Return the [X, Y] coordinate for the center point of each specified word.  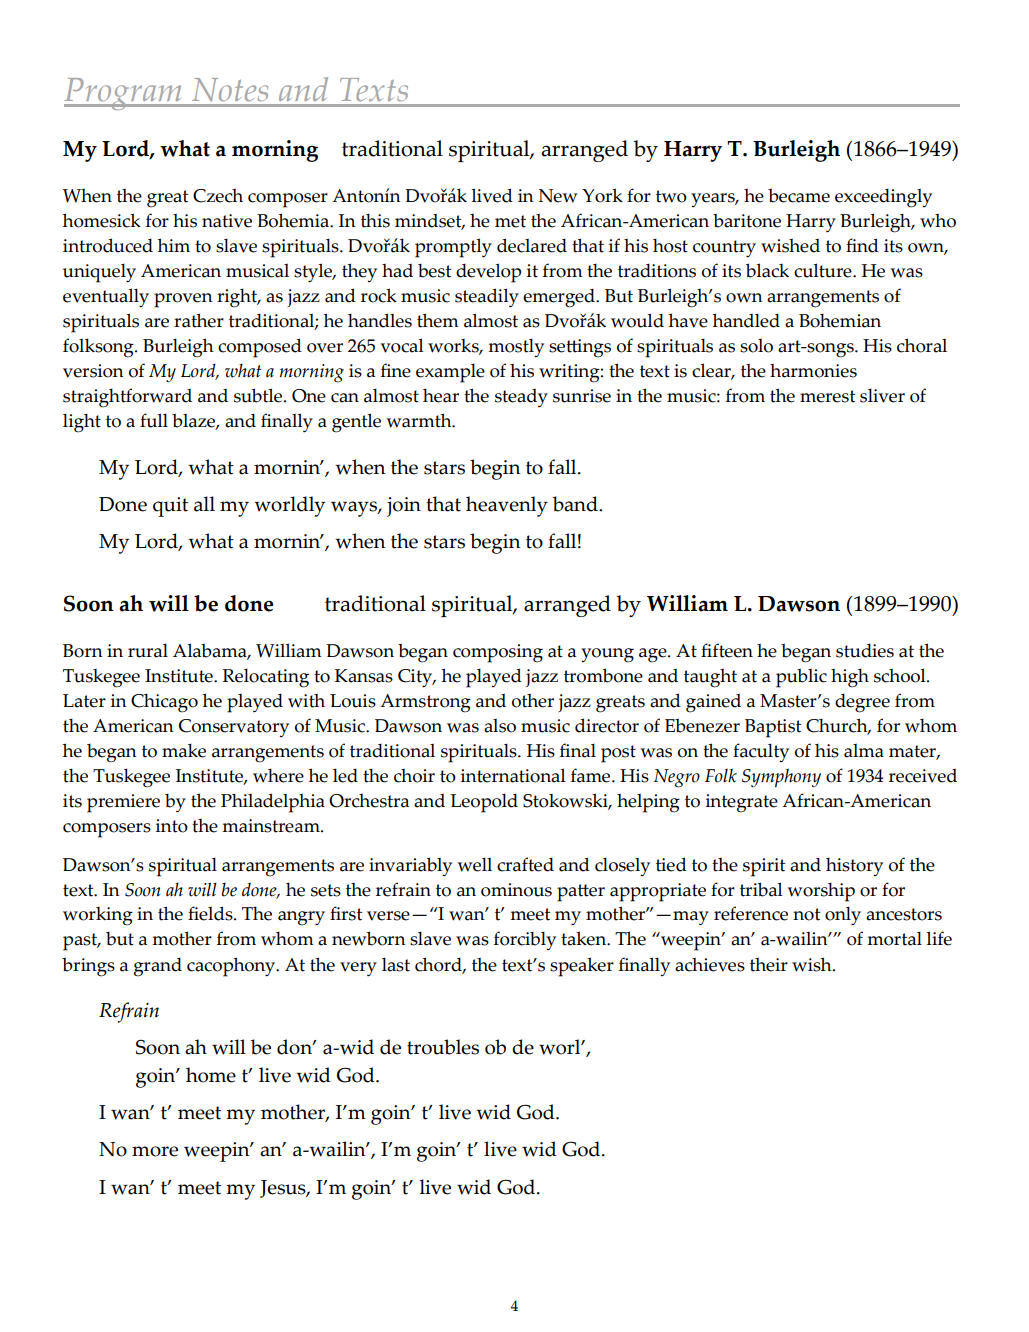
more [155, 1151]
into [172, 826]
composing [498, 653]
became [799, 196]
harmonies [813, 371]
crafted [525, 864]
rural [148, 651]
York [602, 195]
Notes [230, 92]
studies [865, 651]
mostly [516, 347]
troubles [443, 1047]
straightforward [127, 398]
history [854, 867]
